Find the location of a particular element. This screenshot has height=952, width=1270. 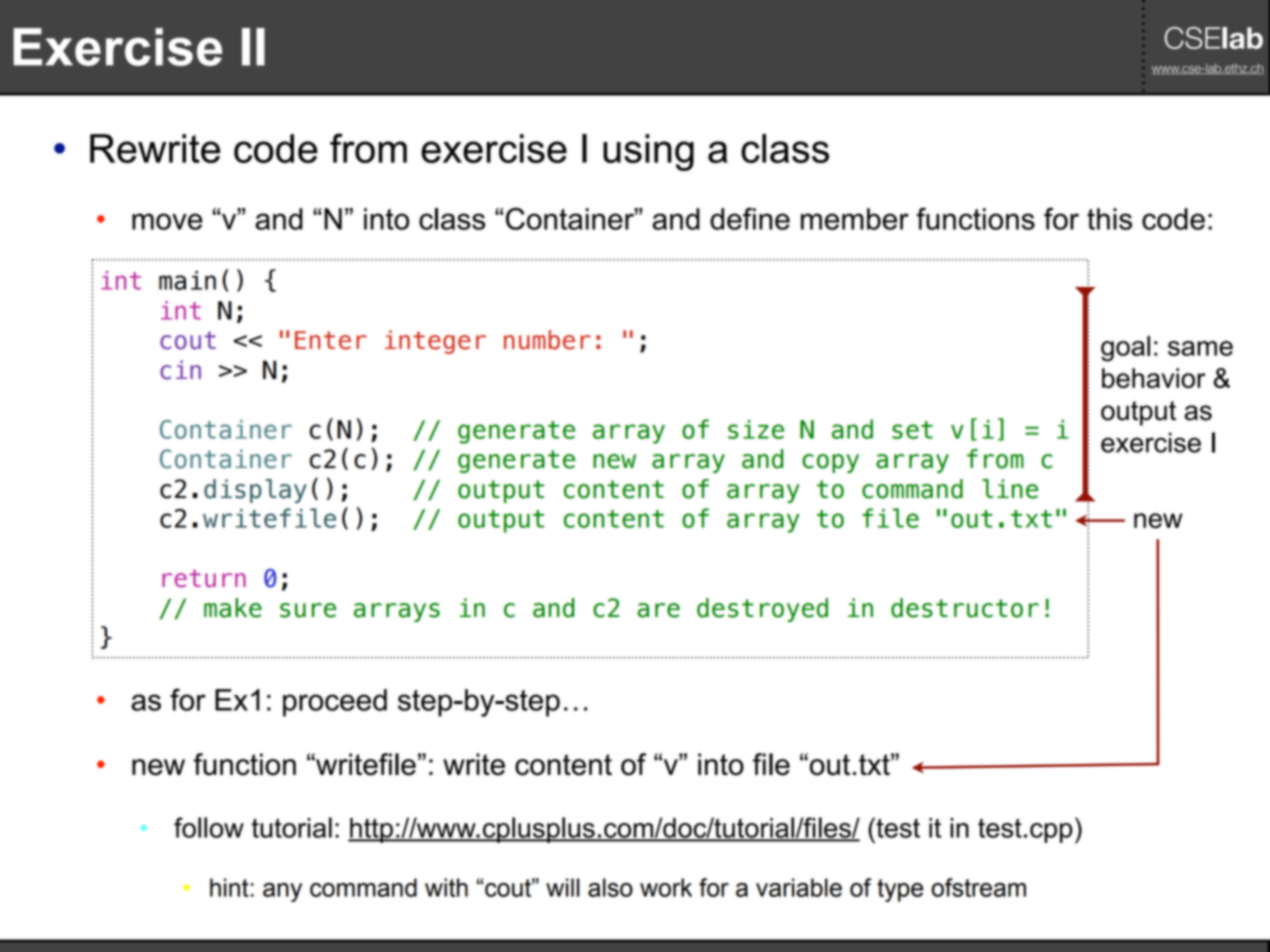

goal is located at coordinates (1125, 349).
